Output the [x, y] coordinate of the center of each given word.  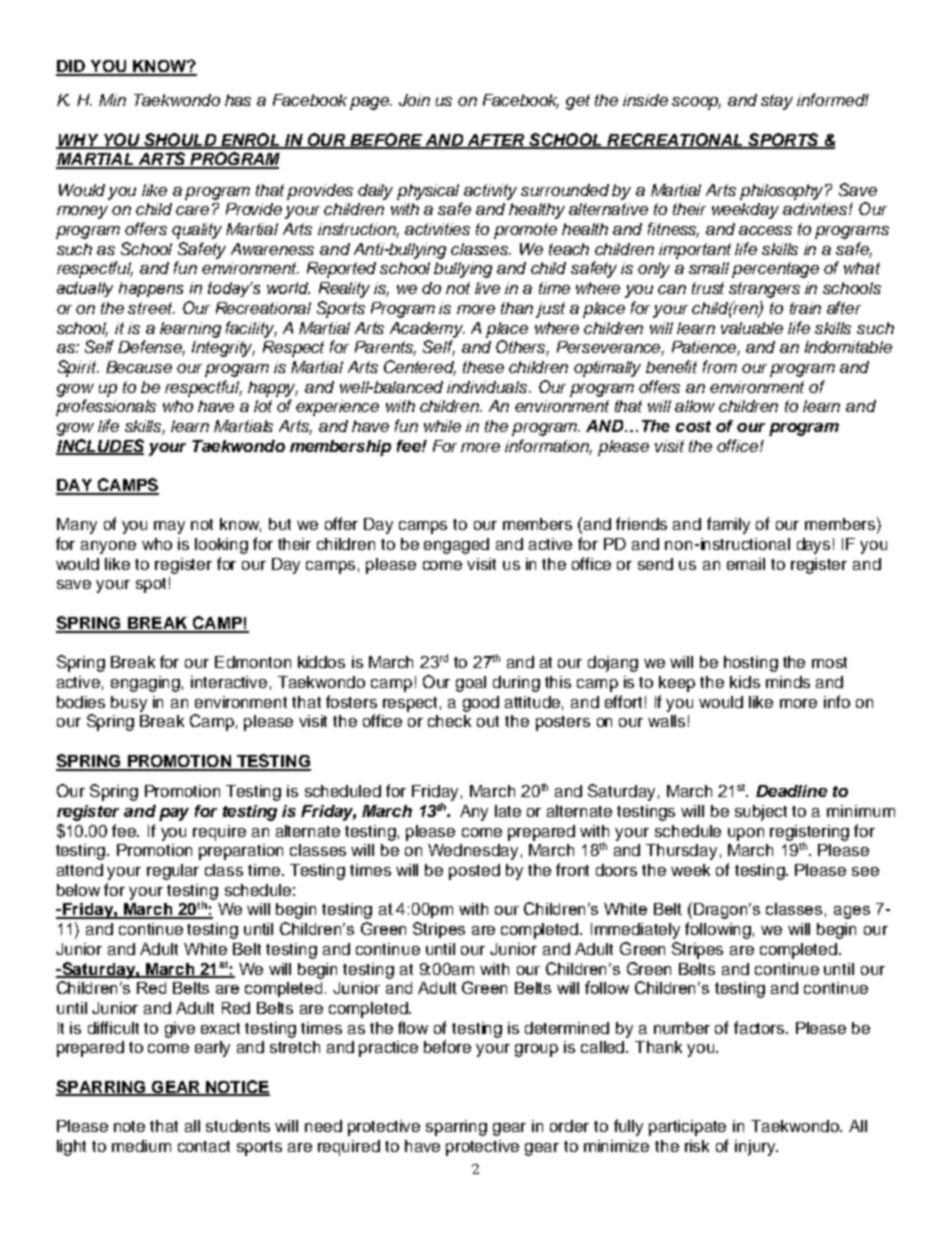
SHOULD [180, 140]
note [129, 1126]
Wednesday [473, 852]
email [746, 564]
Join [414, 100]
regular [173, 872]
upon [746, 834]
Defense [151, 348]
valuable [752, 328]
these [483, 367]
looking [221, 546]
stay [777, 102]
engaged [456, 546]
